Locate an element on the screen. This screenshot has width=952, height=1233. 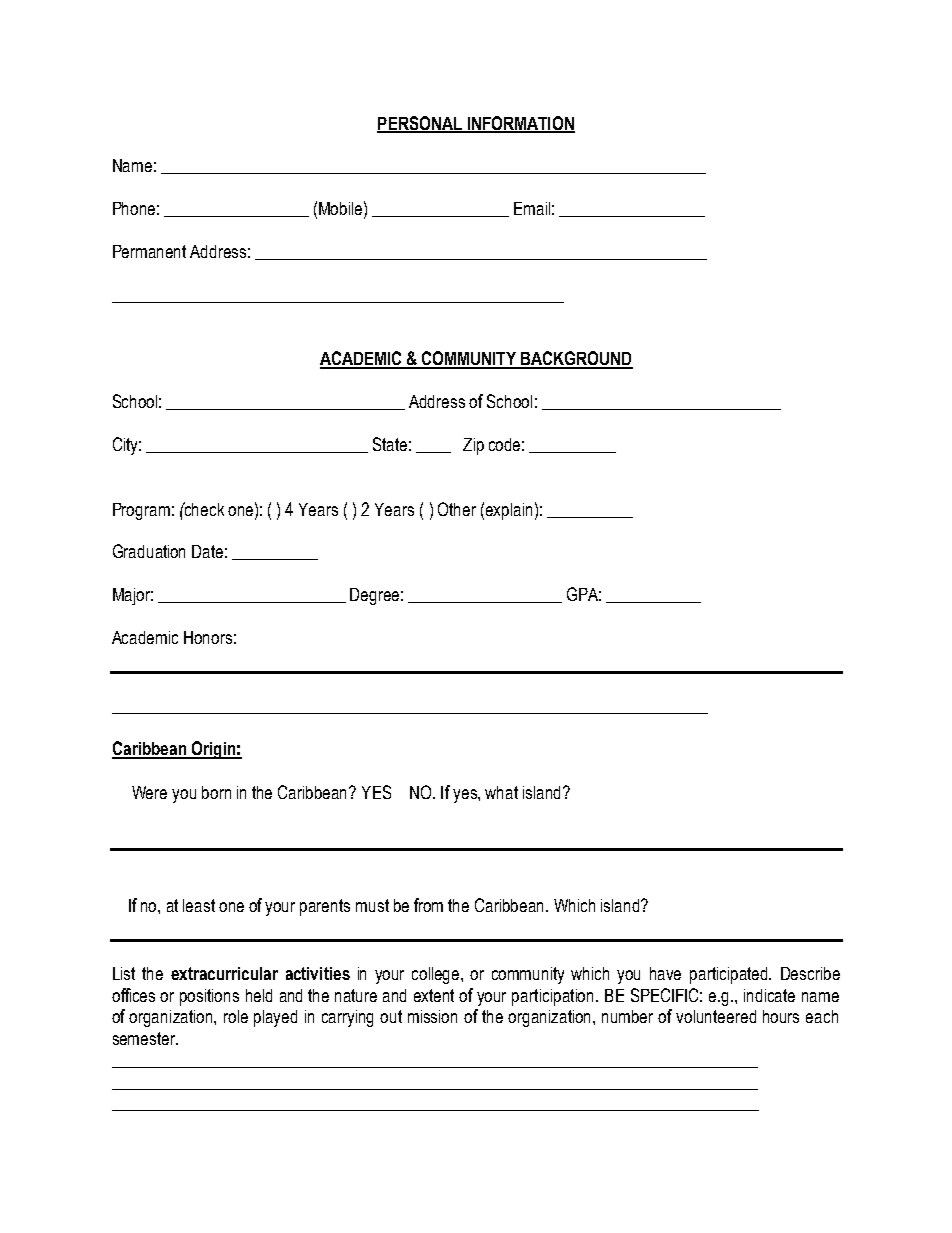
check is located at coordinates (203, 509).
